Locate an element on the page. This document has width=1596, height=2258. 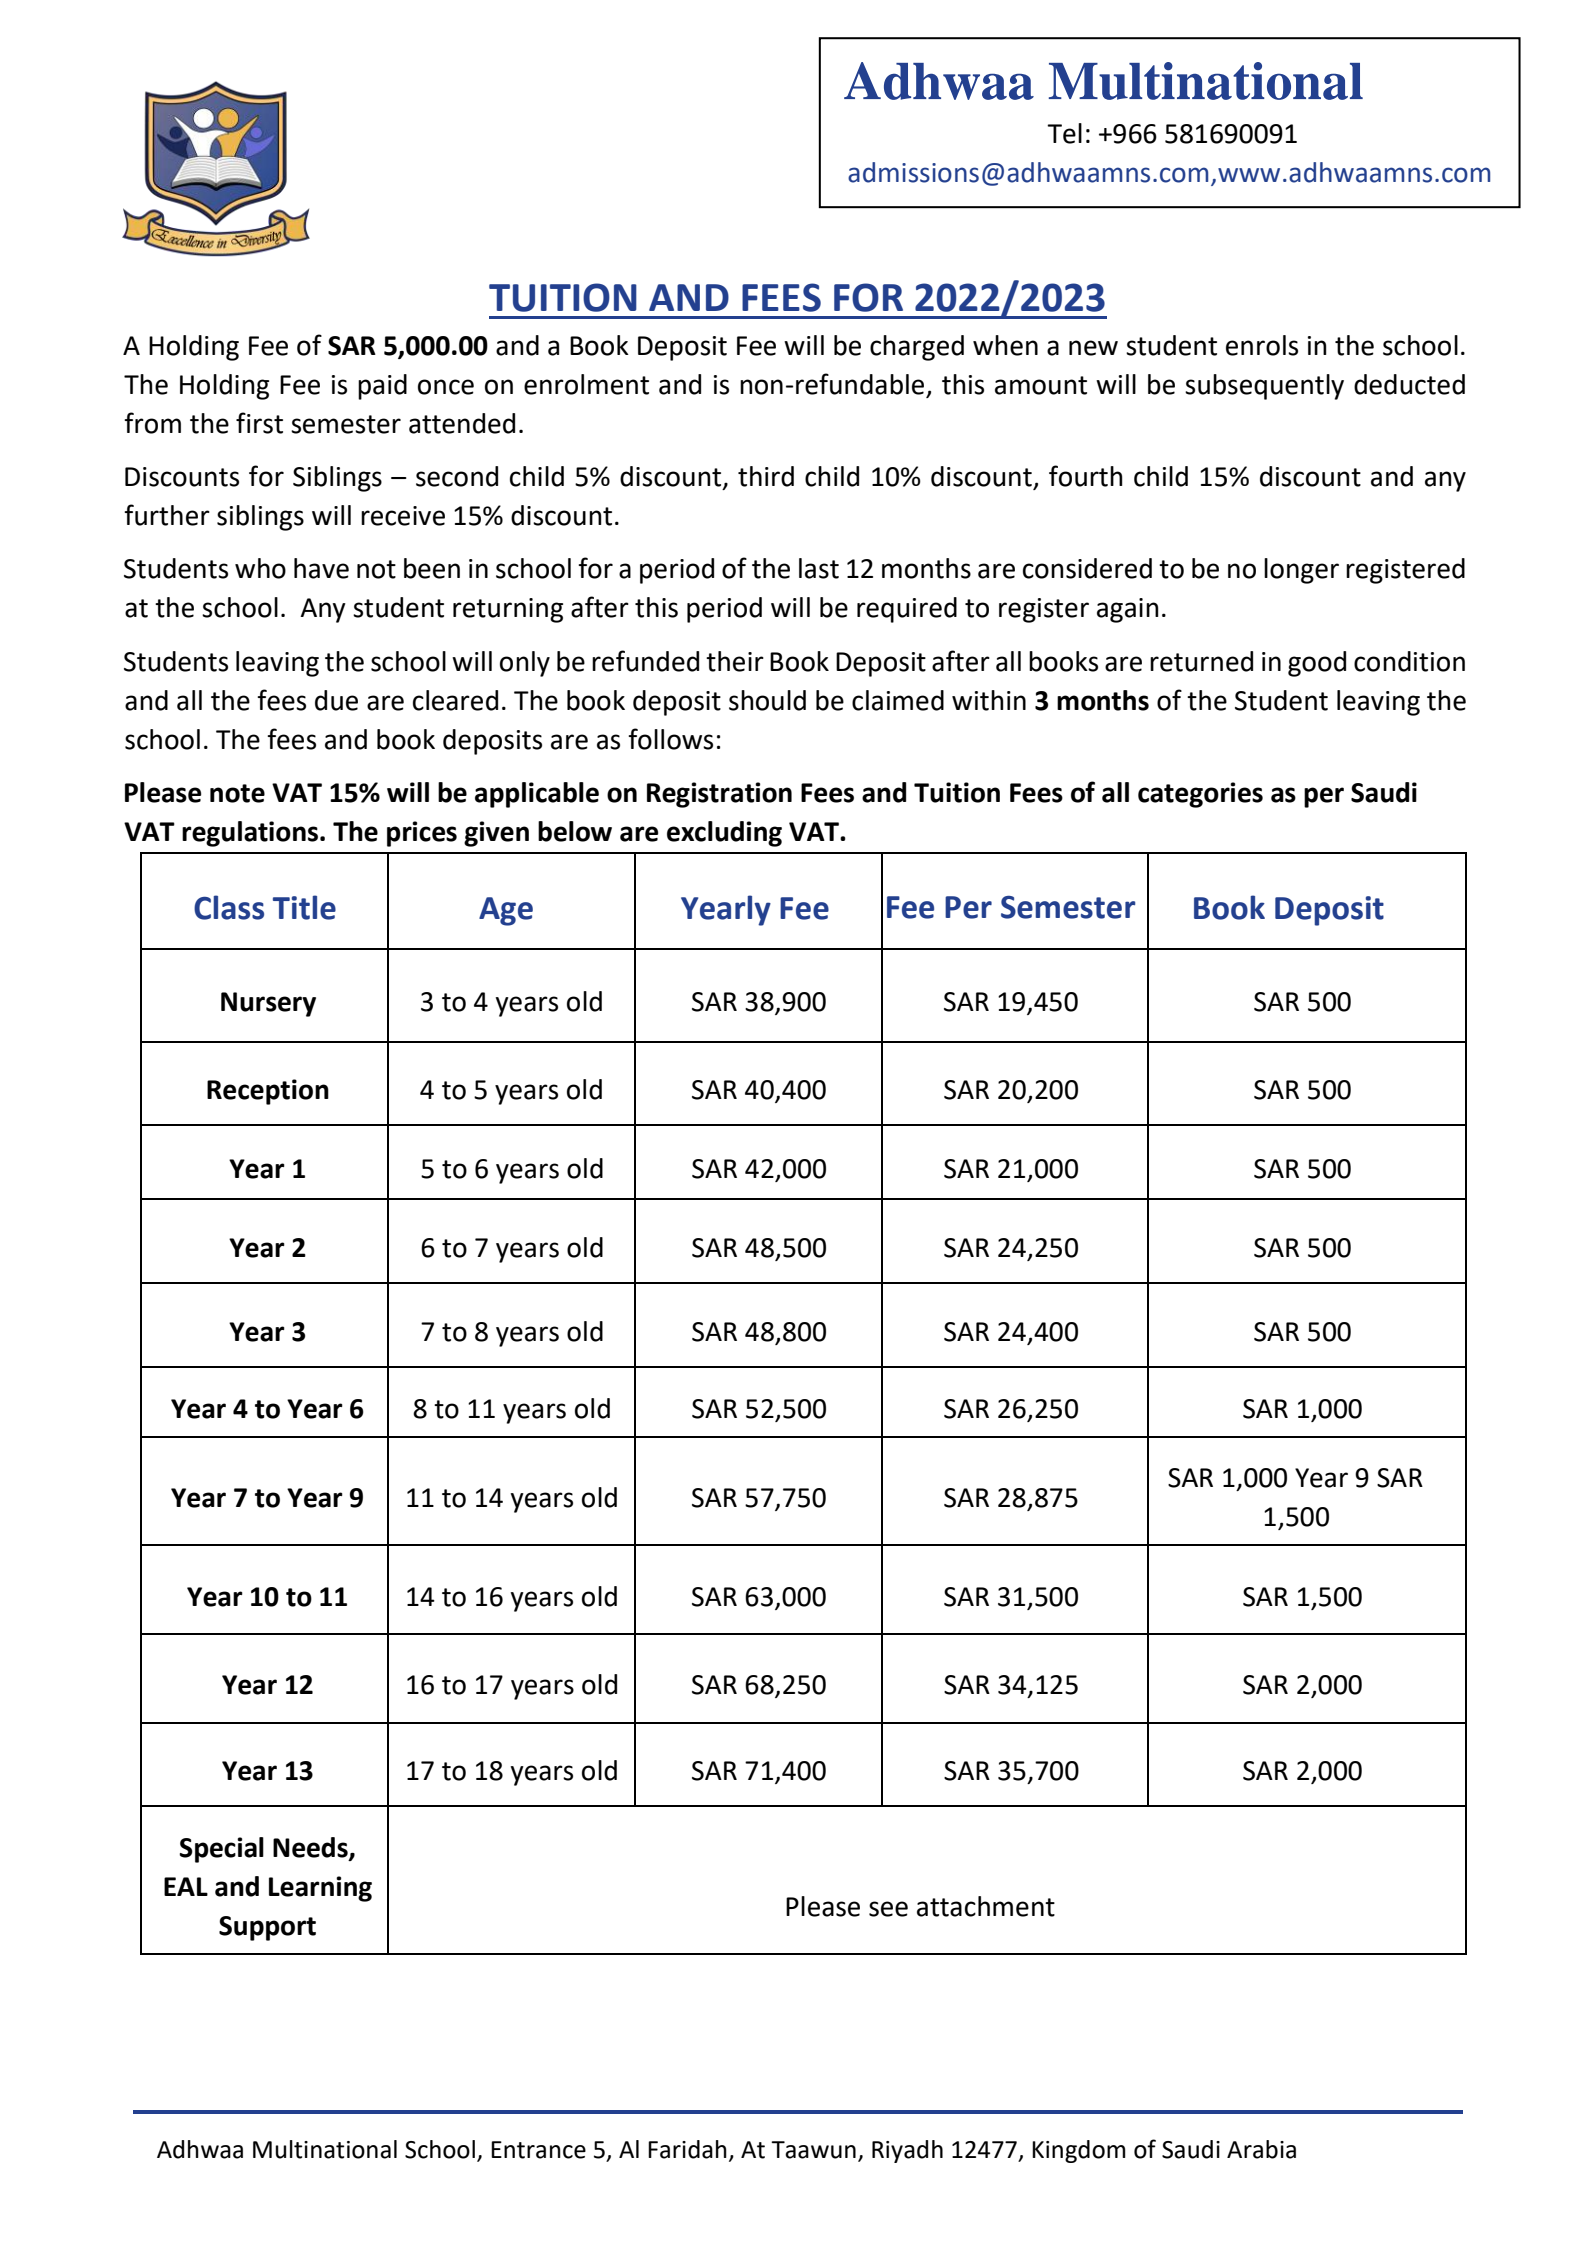
excluding is located at coordinates (724, 834).
